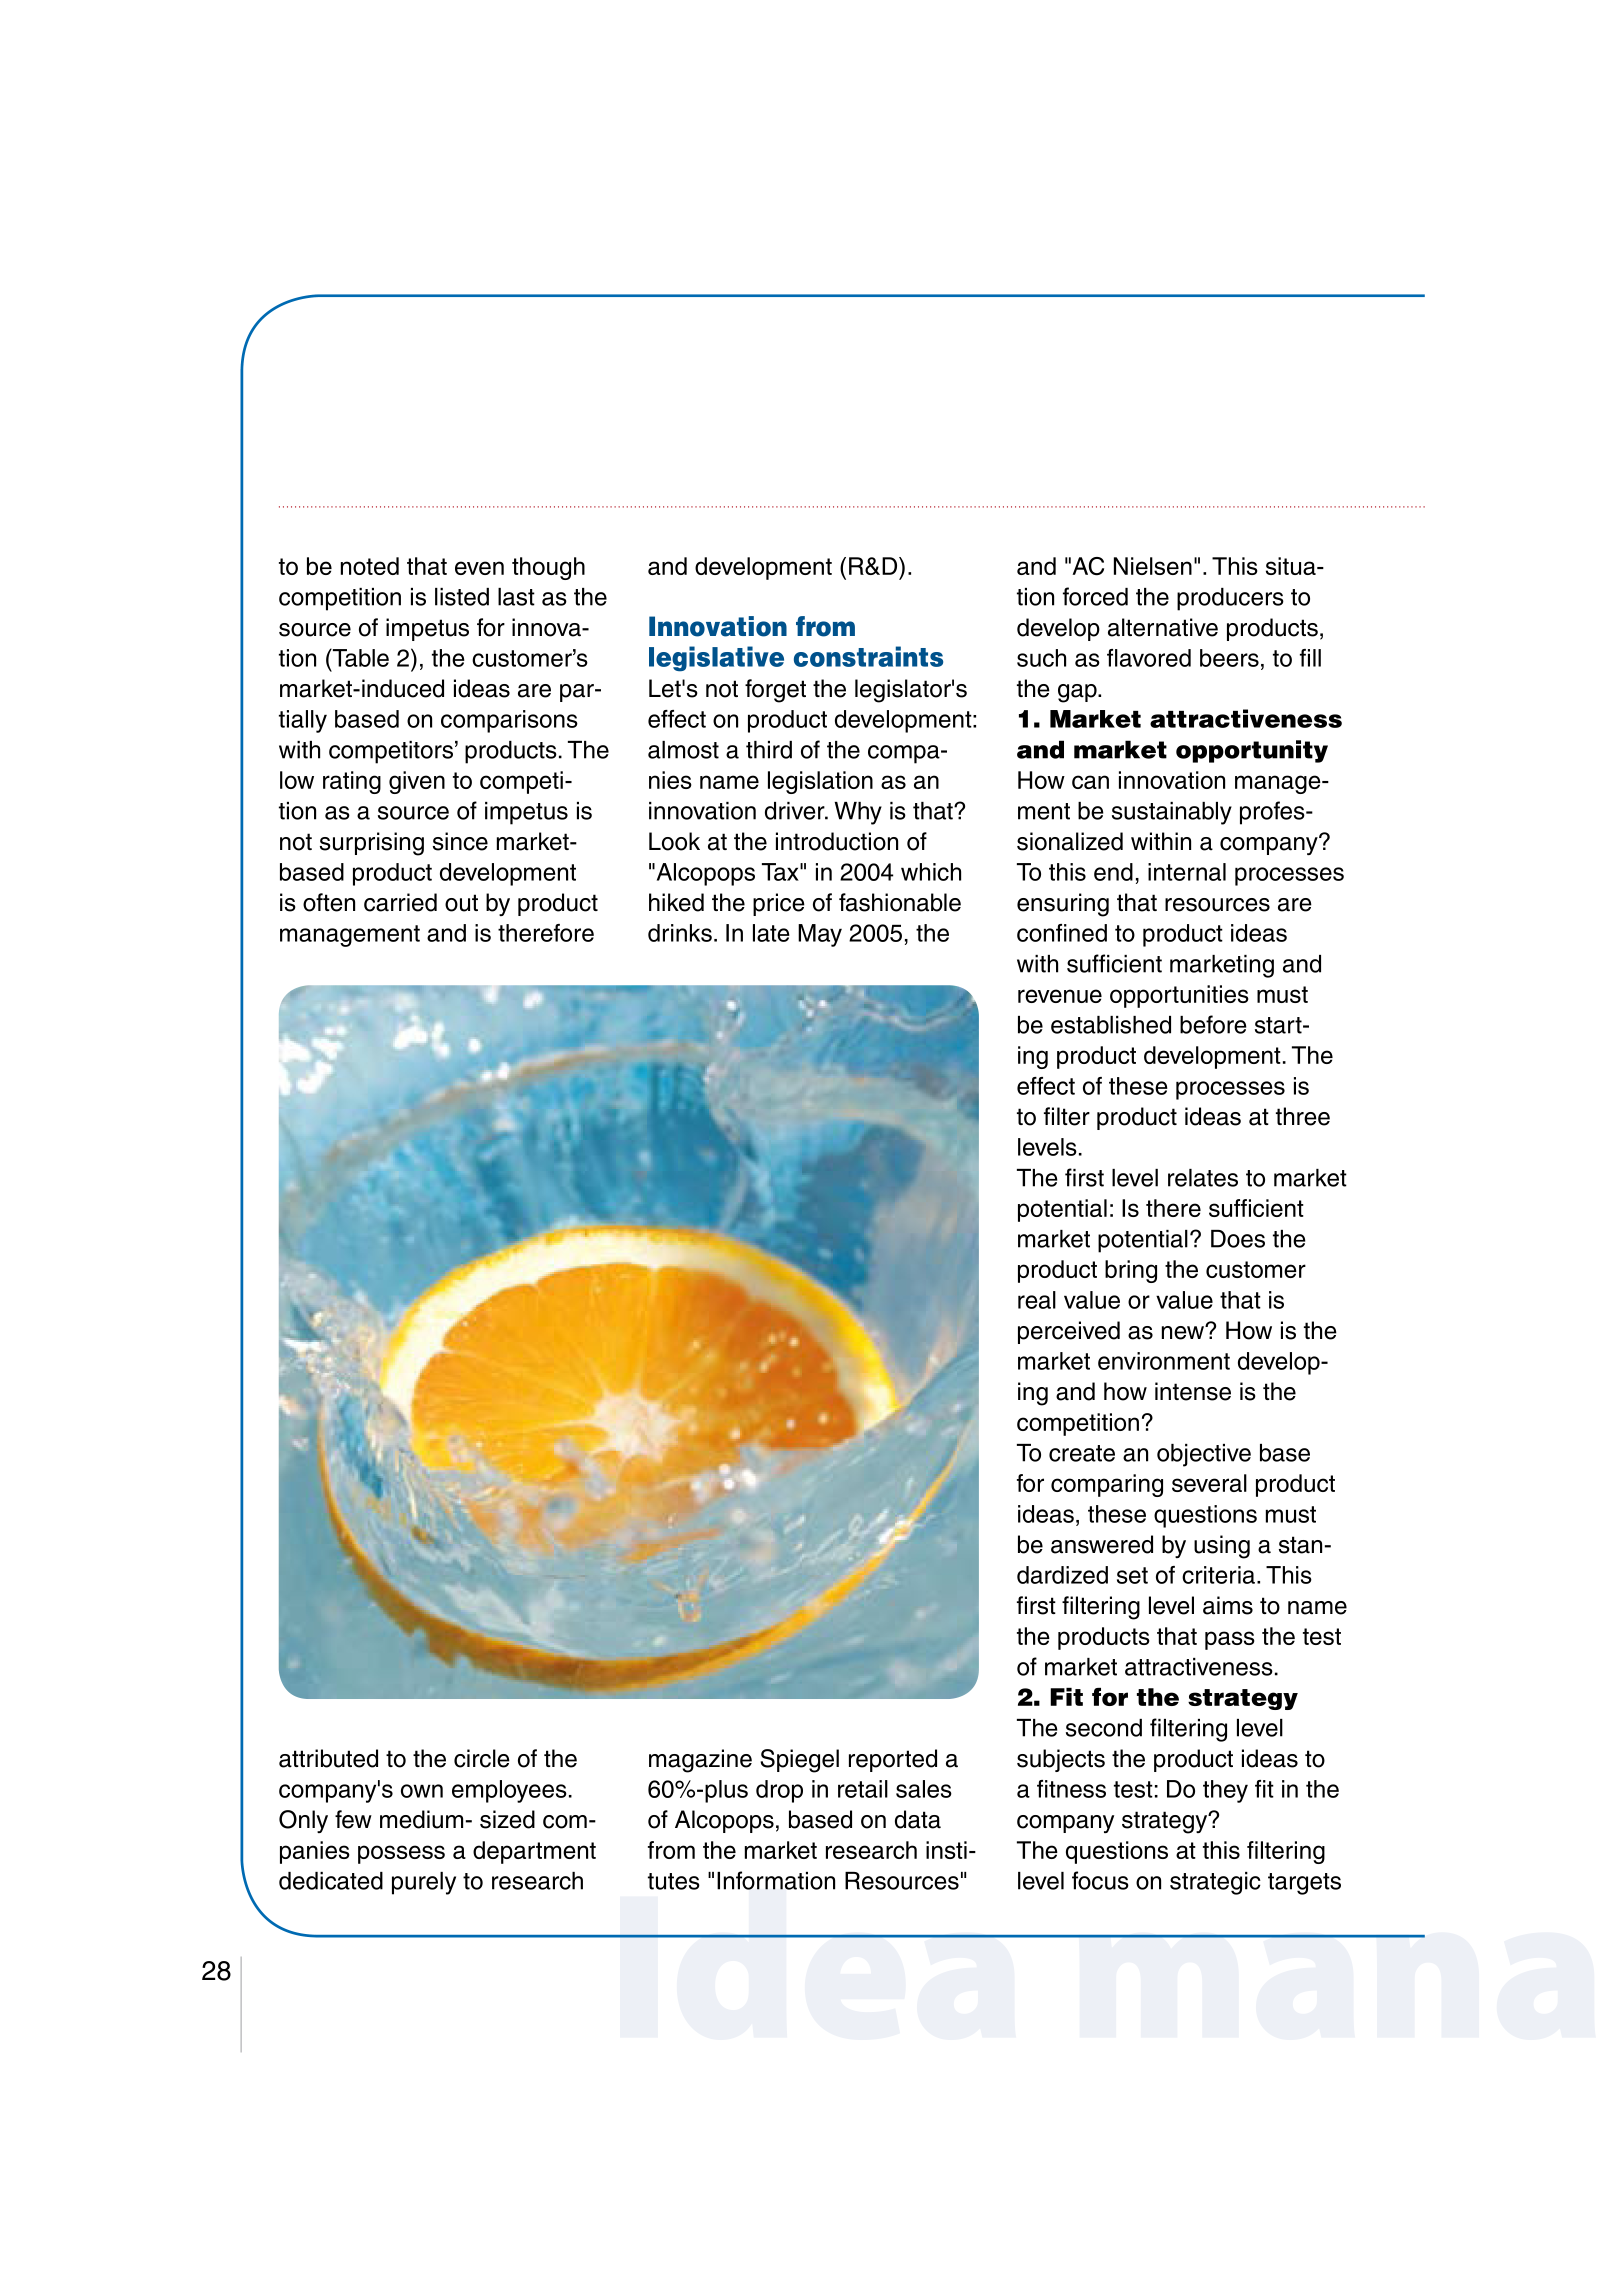  Describe the element at coordinates (1037, 1300) in the screenshot. I see `real` at that location.
